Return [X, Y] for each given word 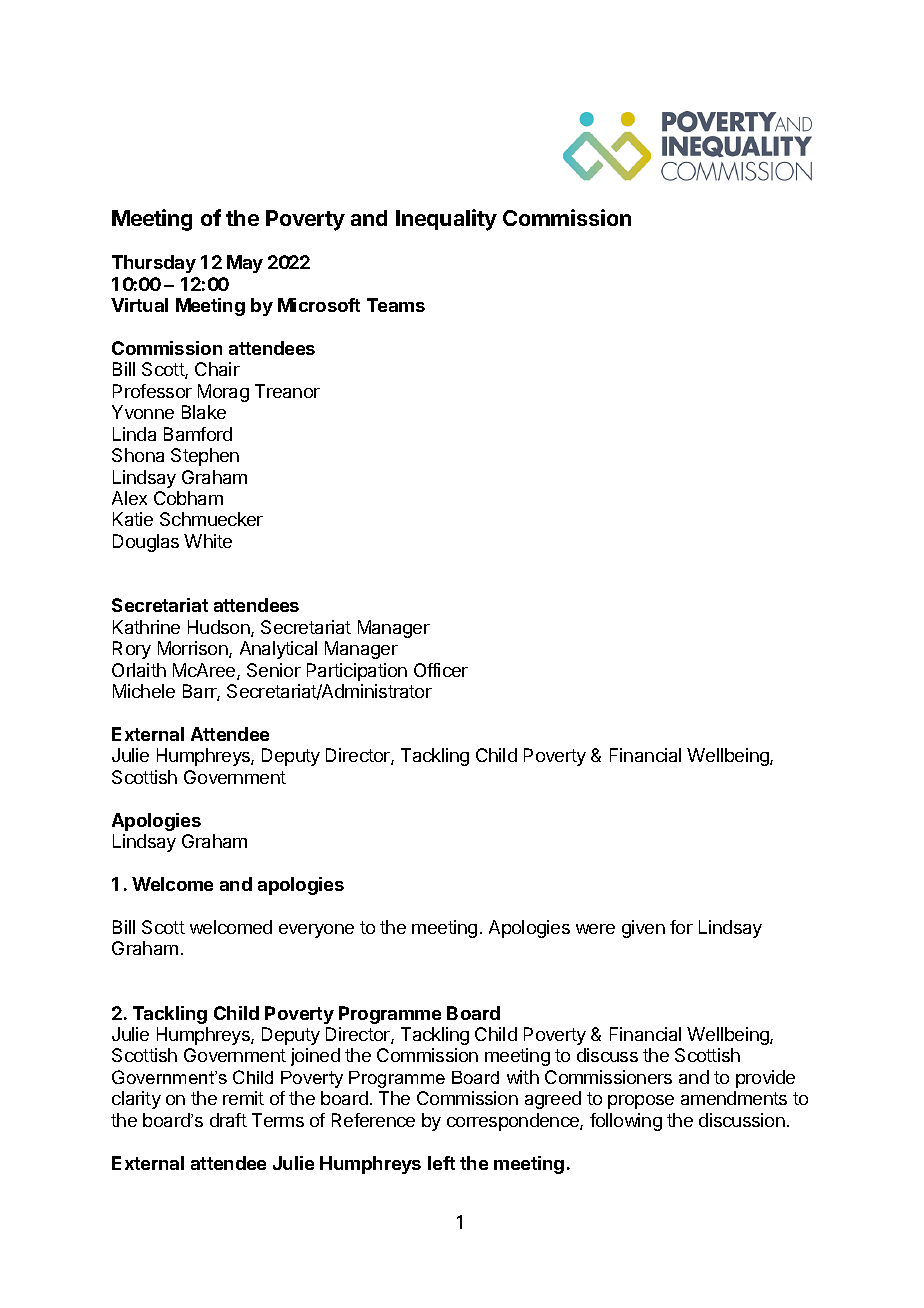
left [441, 1163]
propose [641, 1102]
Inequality [446, 220]
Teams [396, 305]
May [245, 264]
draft [228, 1120]
